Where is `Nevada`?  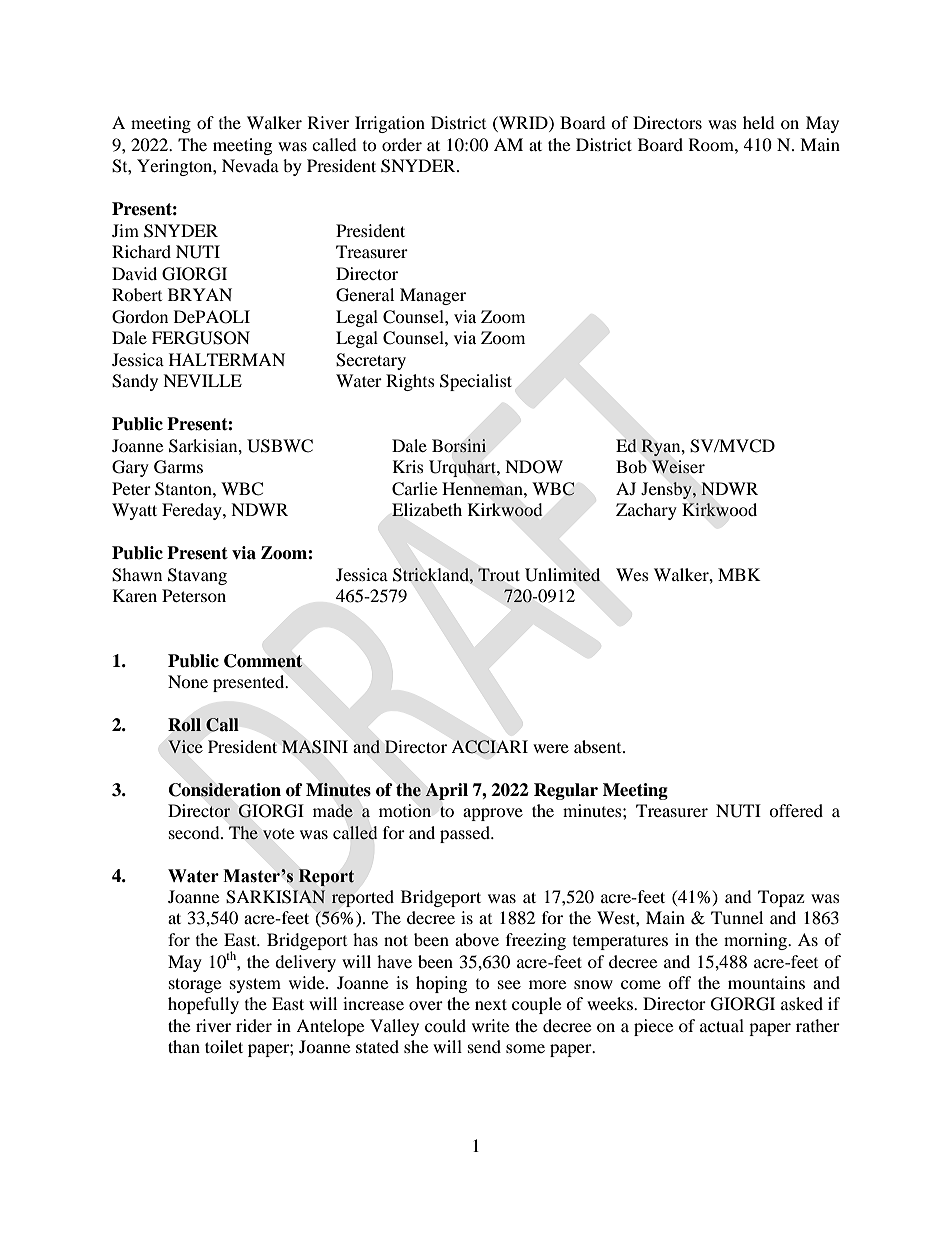 Nevada is located at coordinates (250, 165).
